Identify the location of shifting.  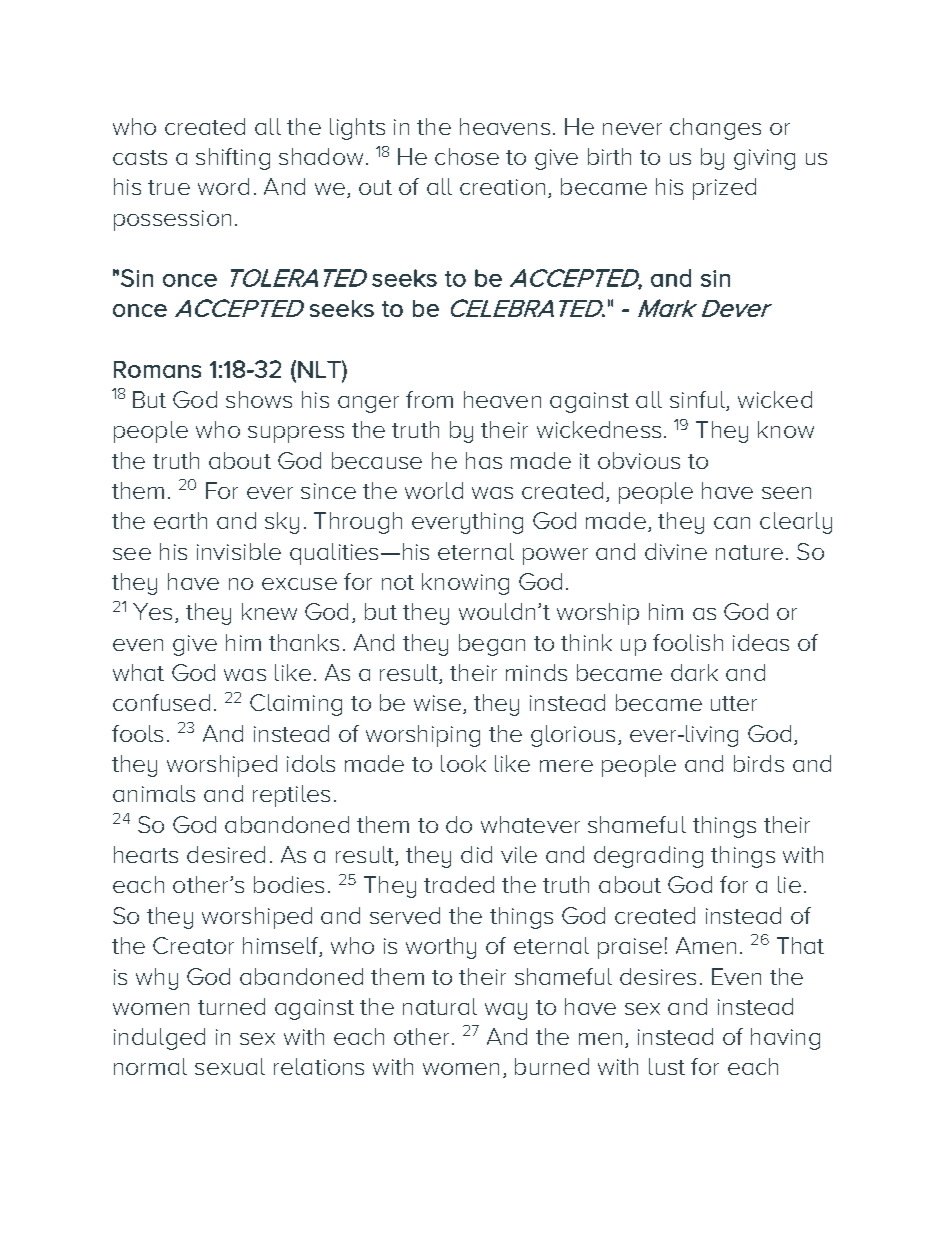
(233, 159).
